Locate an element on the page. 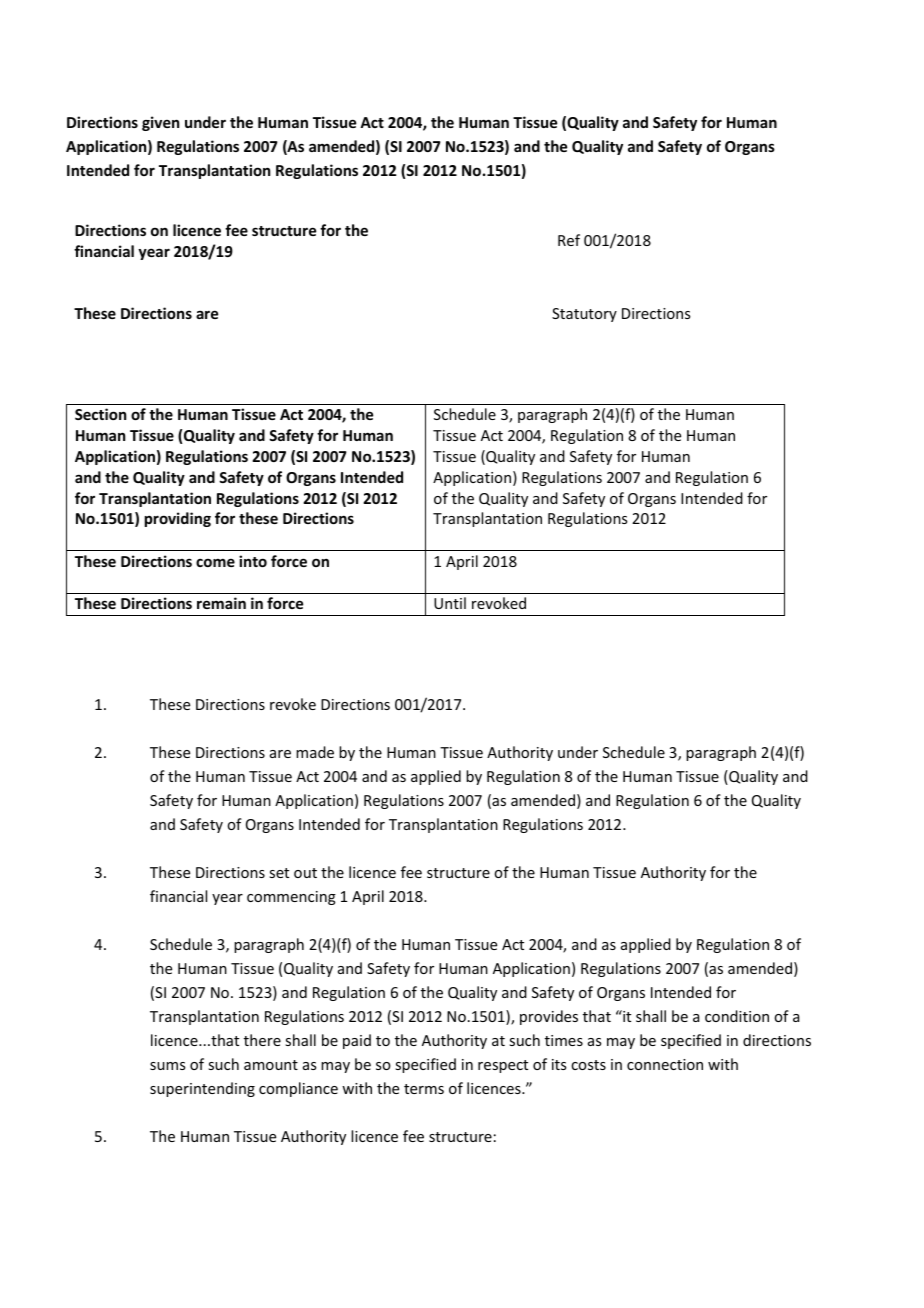  terms is located at coordinates (424, 1089).
